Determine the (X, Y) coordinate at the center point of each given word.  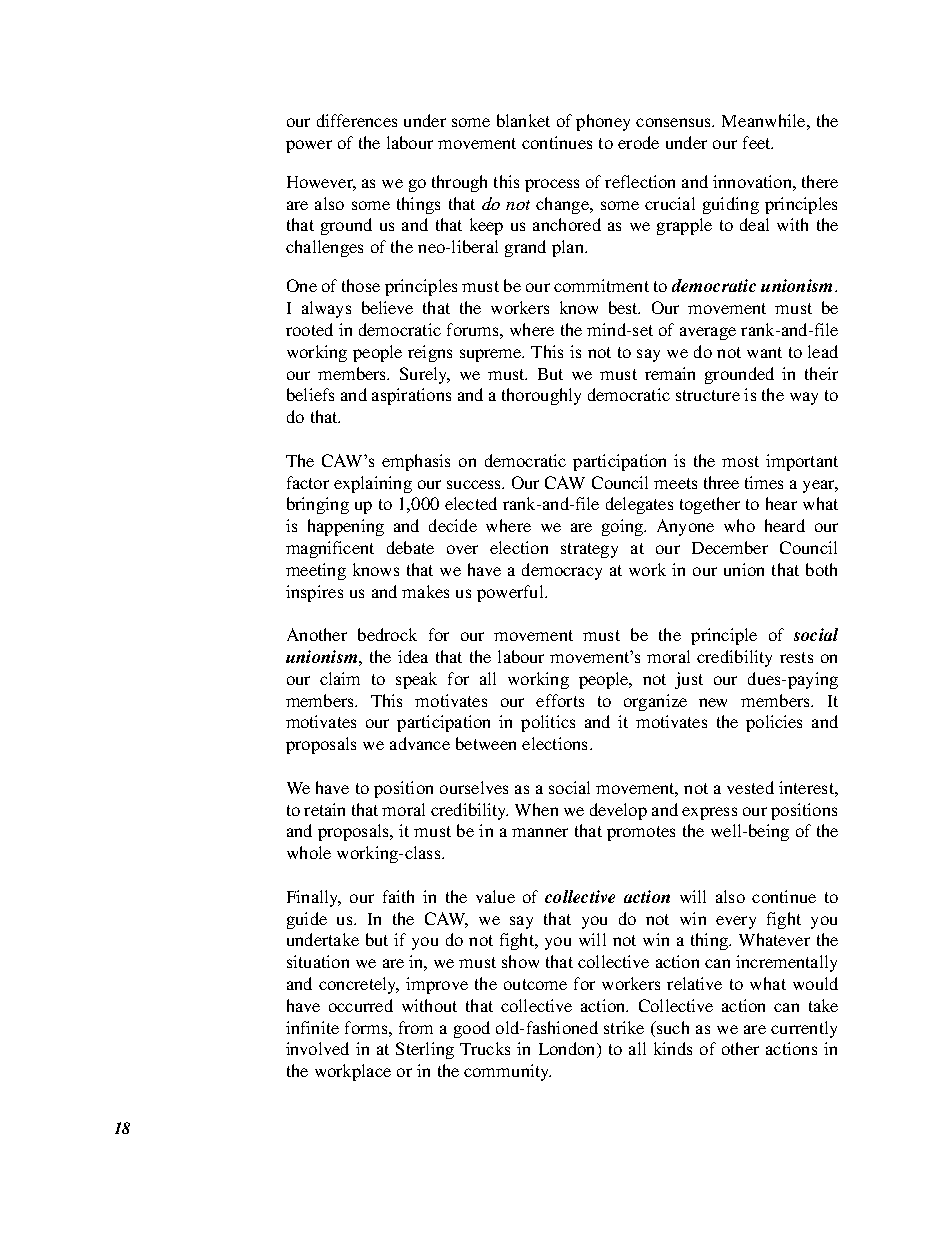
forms (367, 1027)
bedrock (387, 634)
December (730, 547)
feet (758, 142)
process (552, 185)
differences (357, 120)
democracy (562, 571)
